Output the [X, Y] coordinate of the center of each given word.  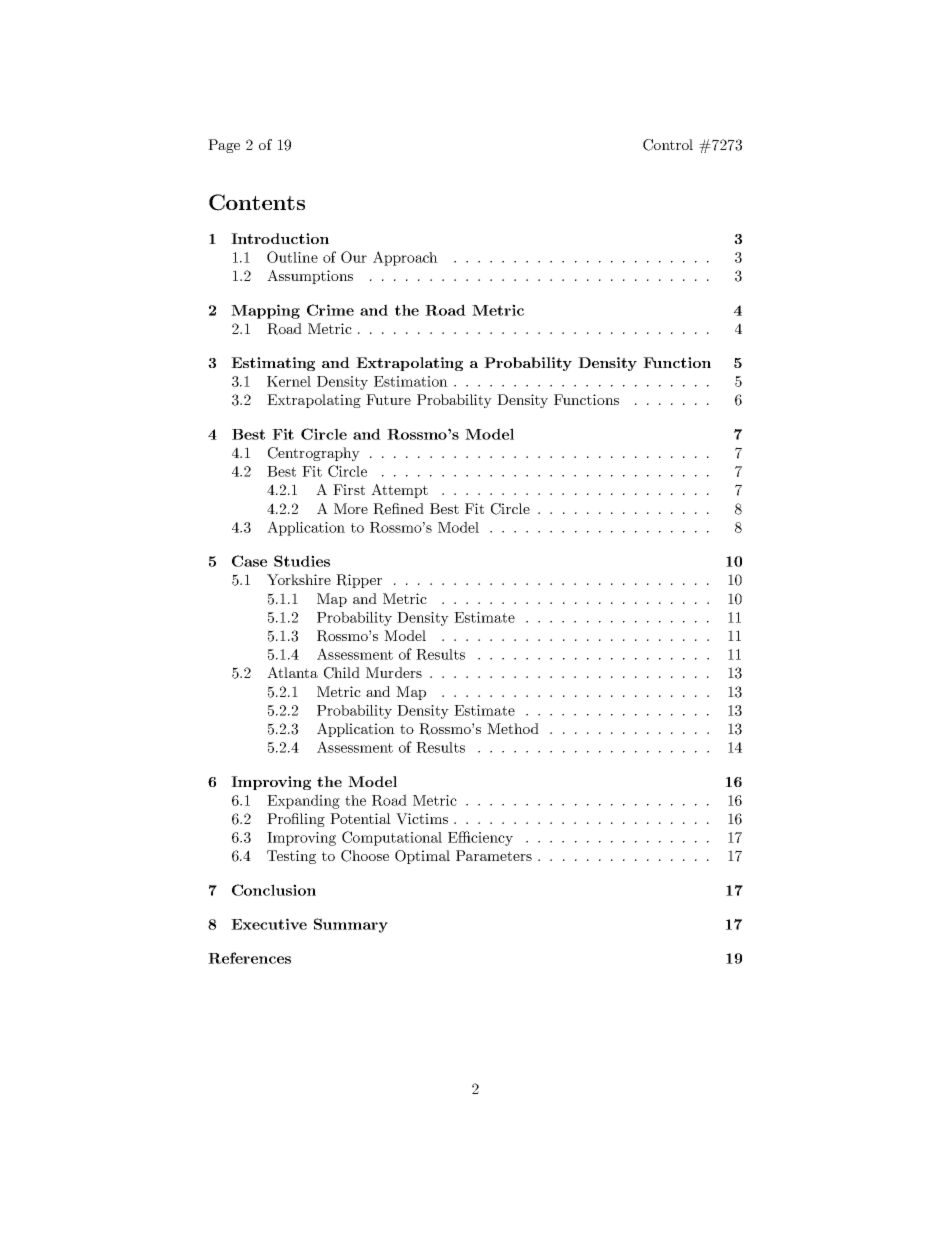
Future [388, 399]
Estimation [411, 381]
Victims [422, 819]
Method [513, 728]
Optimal [422, 857]
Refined [398, 509]
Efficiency [480, 838]
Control [668, 145]
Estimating [273, 364]
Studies [302, 561]
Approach [405, 258]
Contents [257, 202]
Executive [269, 924]
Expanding [303, 801]
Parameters [494, 855]
